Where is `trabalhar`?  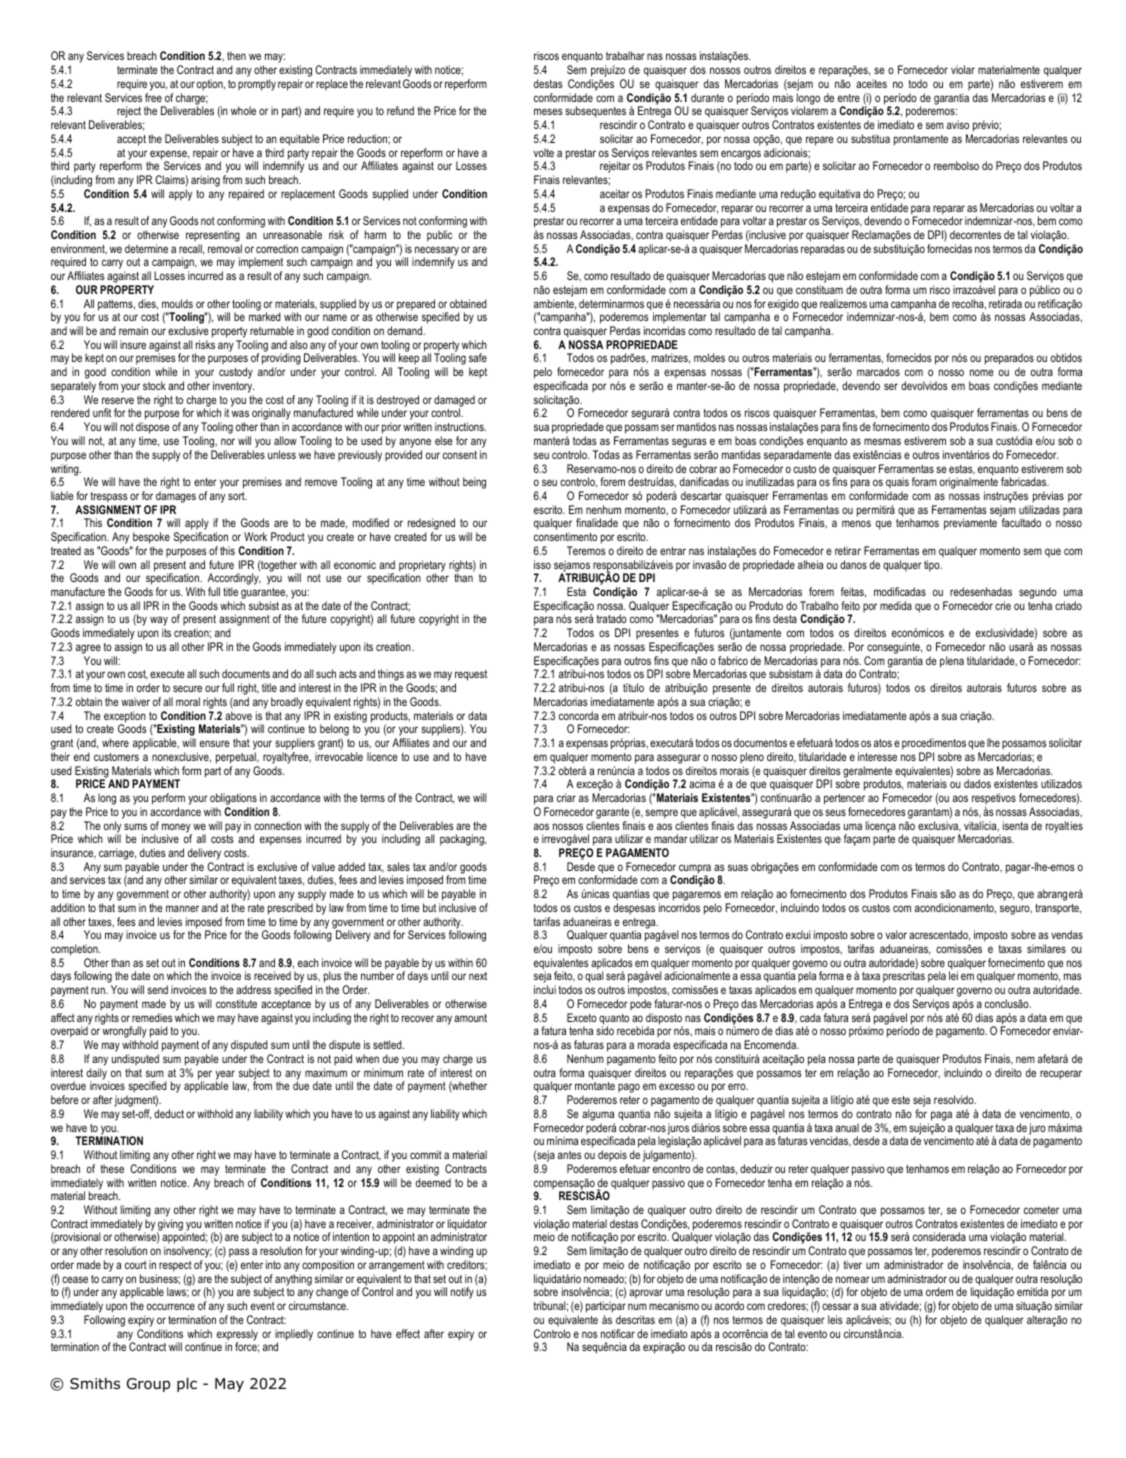 trabalhar is located at coordinates (625, 55).
